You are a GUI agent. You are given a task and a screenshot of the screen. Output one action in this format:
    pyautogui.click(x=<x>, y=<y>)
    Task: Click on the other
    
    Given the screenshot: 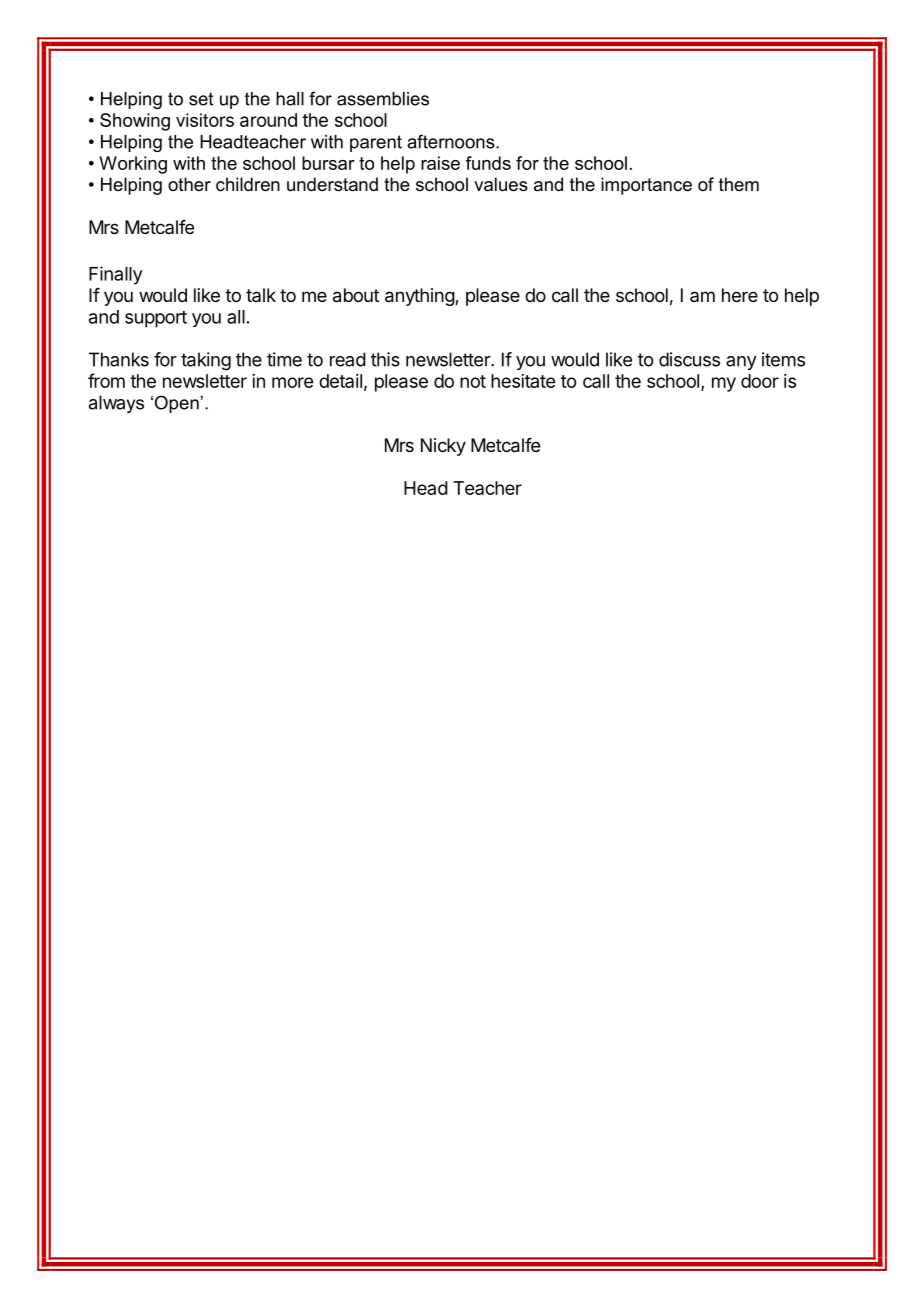 What is the action you would take?
    pyautogui.click(x=189, y=184)
